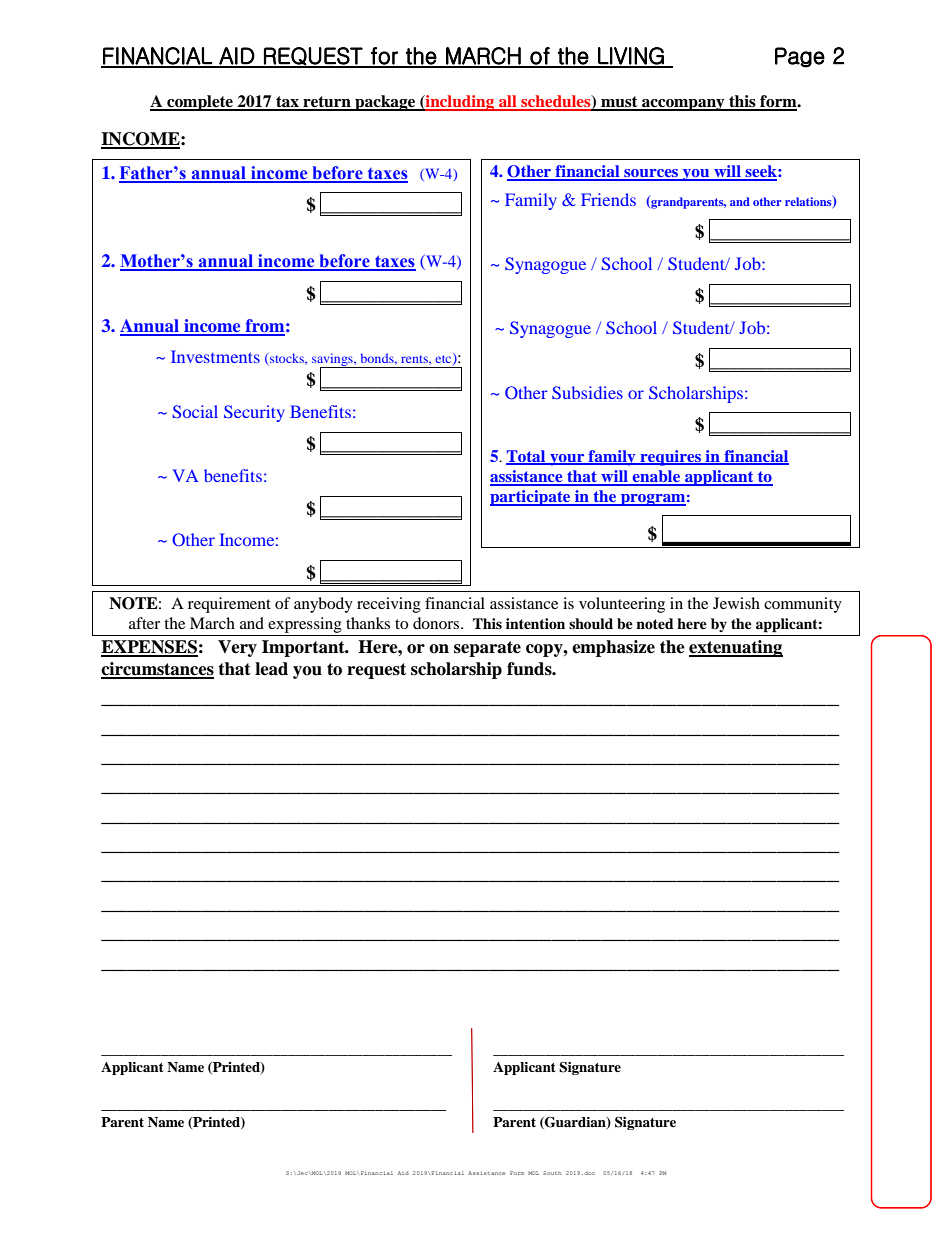  Describe the element at coordinates (437, 623) in the document. I see `donors` at that location.
